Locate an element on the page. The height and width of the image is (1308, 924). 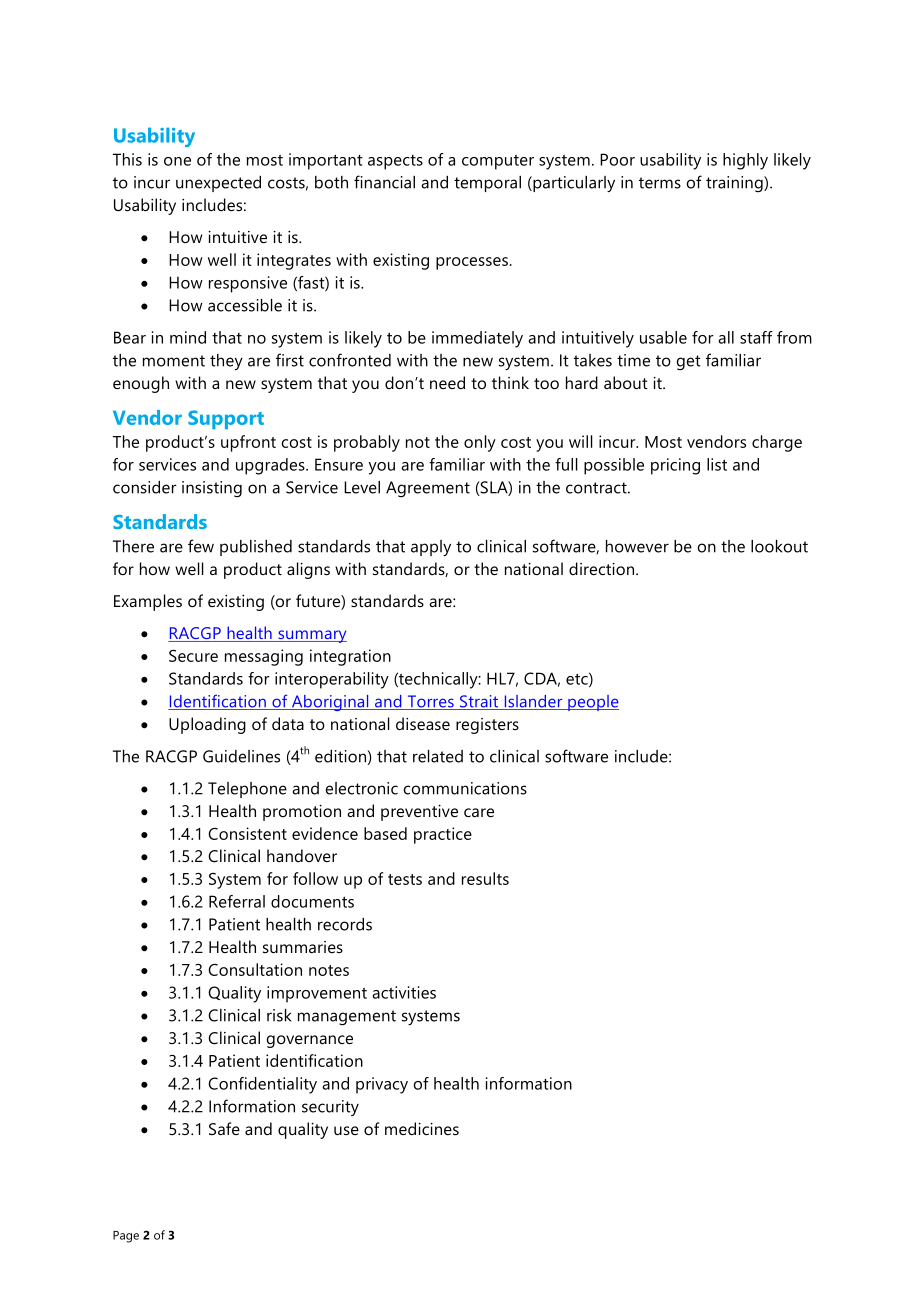
Telephone is located at coordinates (247, 790).
